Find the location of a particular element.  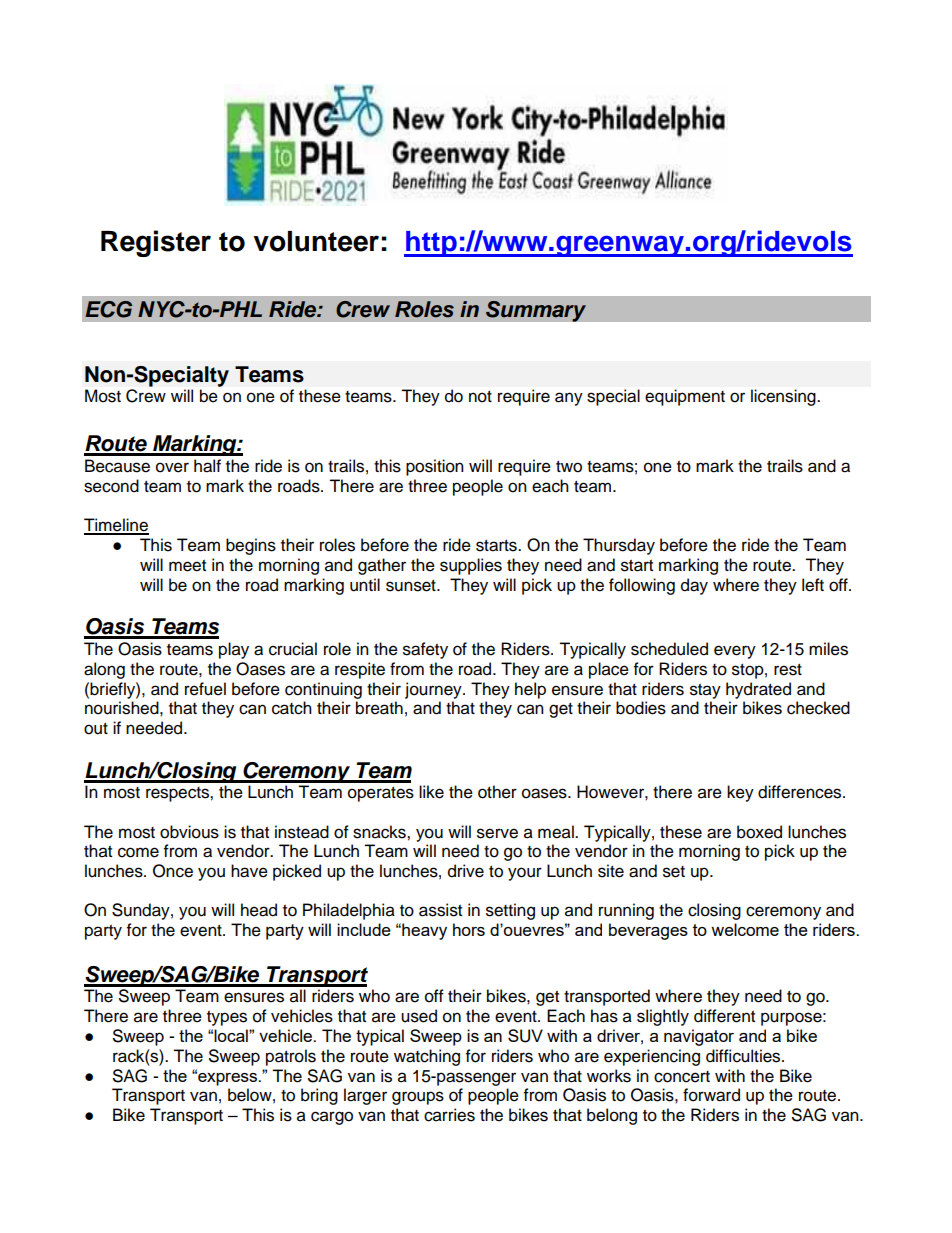

meet is located at coordinates (187, 566).
